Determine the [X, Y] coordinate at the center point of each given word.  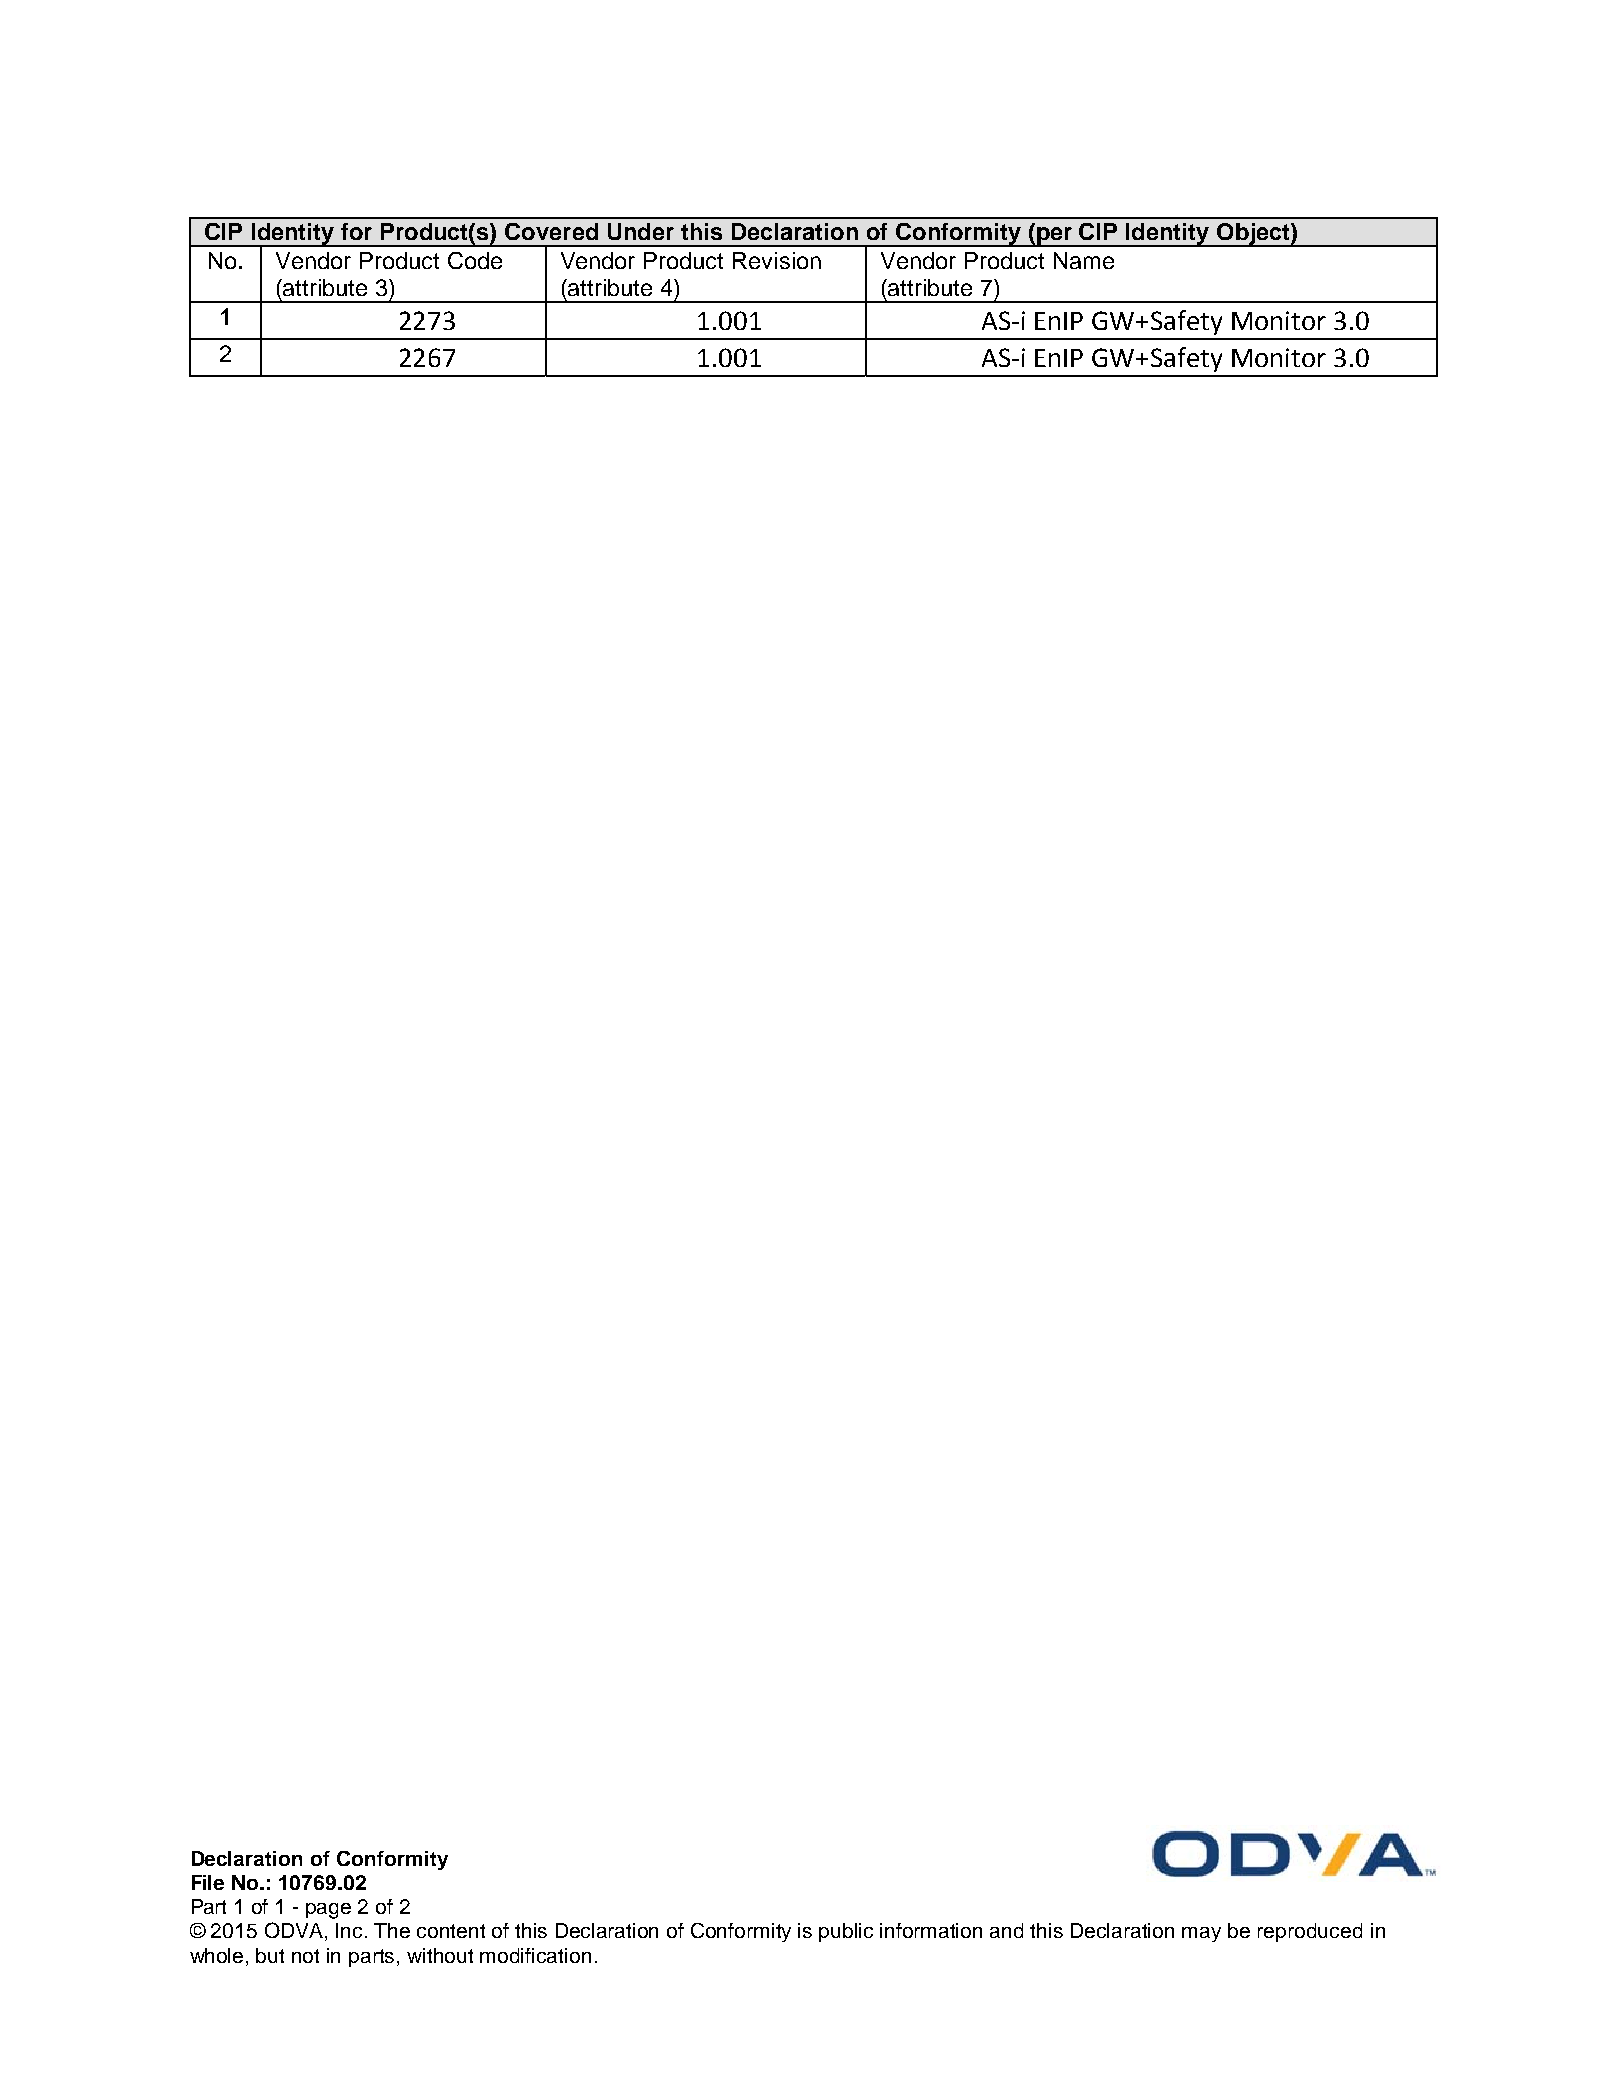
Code [475, 260]
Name [1084, 260]
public [846, 1932]
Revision [777, 260]
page [328, 1911]
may [1201, 1934]
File [208, 1882]
